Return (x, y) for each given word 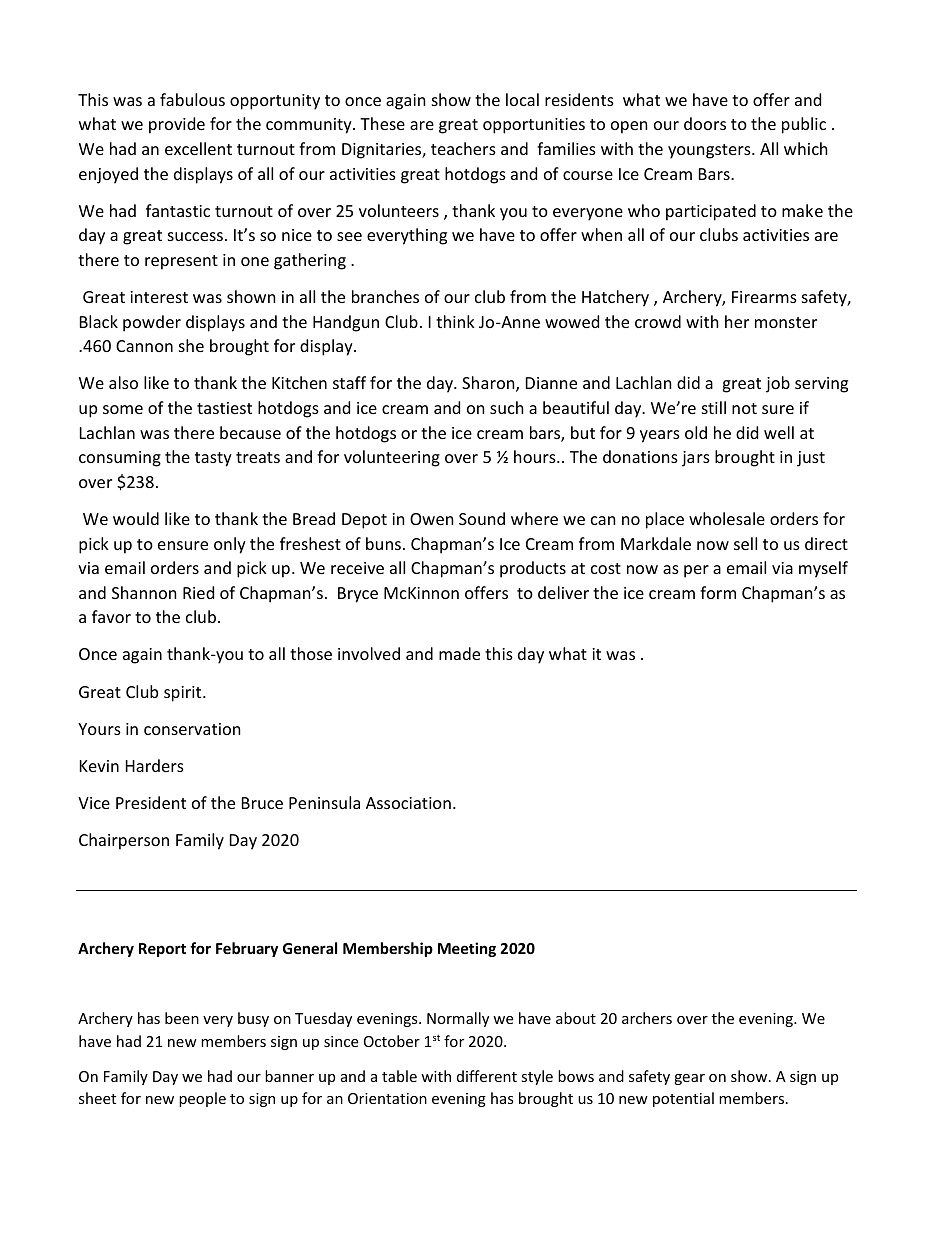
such (507, 407)
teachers (463, 148)
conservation (192, 729)
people (202, 1099)
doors (705, 123)
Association (408, 803)
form (718, 592)
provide (177, 125)
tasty (213, 459)
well (779, 432)
